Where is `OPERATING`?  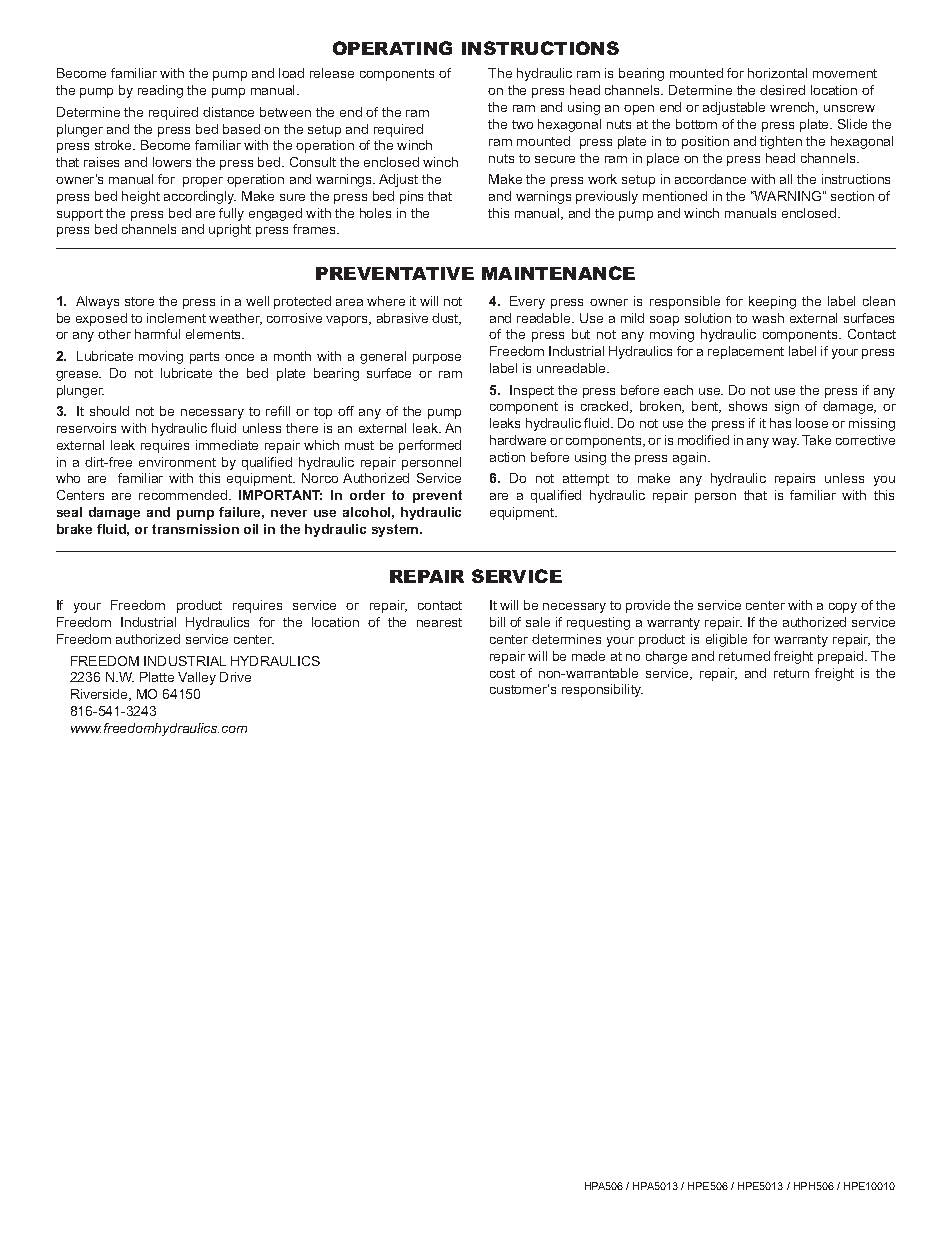 OPERATING is located at coordinates (392, 48).
